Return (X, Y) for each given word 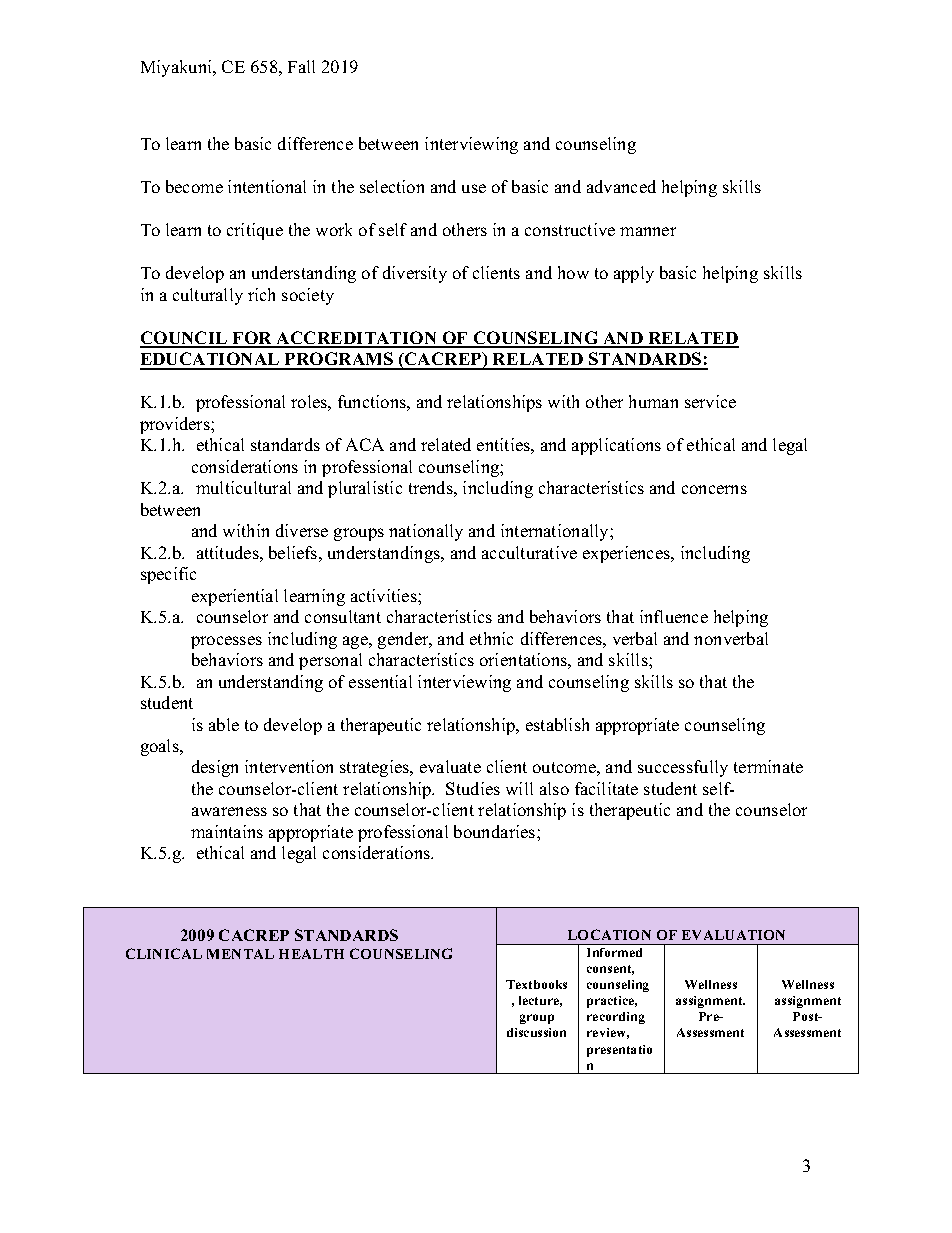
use (474, 188)
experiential (235, 597)
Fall (301, 66)
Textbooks (536, 984)
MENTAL (240, 954)
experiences (627, 554)
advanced (621, 186)
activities (385, 595)
